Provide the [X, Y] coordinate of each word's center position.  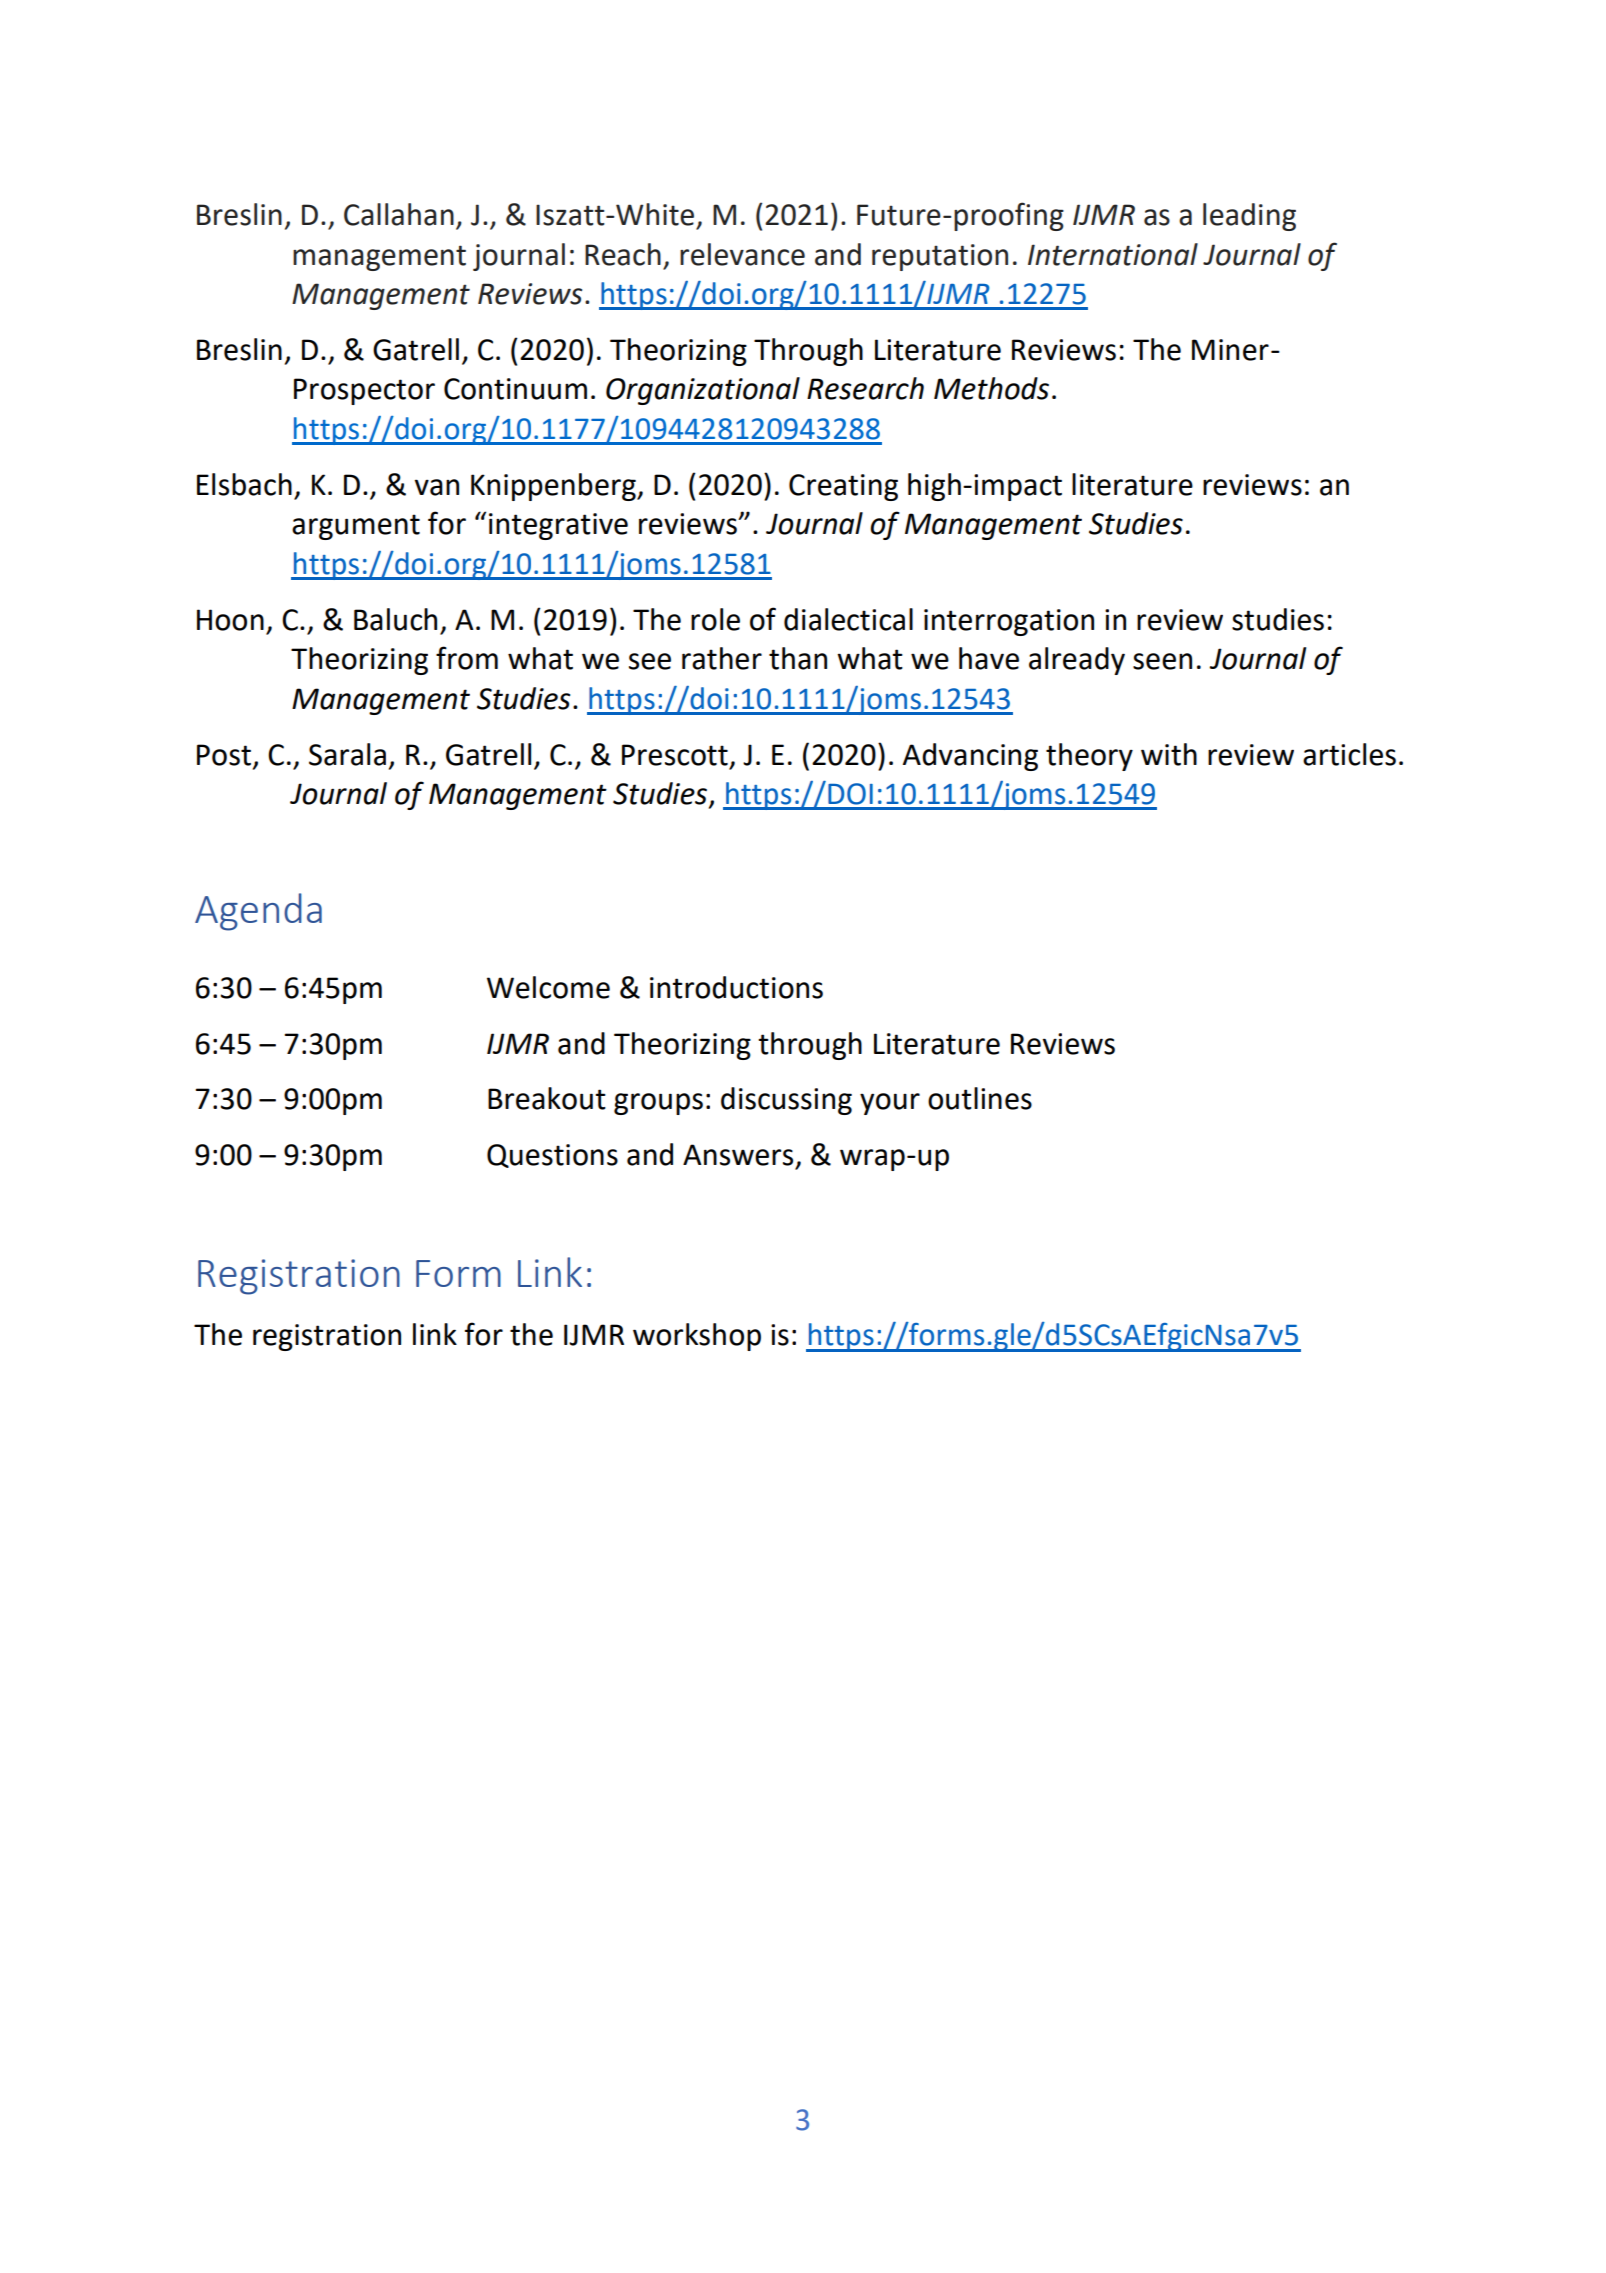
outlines [980, 1098]
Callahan [399, 214]
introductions [736, 987]
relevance [742, 254]
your [890, 1104]
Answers [738, 1155]
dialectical [848, 619]
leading [1249, 217]
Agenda [258, 912]
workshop [697, 1337]
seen [1162, 661]
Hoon [230, 620]
